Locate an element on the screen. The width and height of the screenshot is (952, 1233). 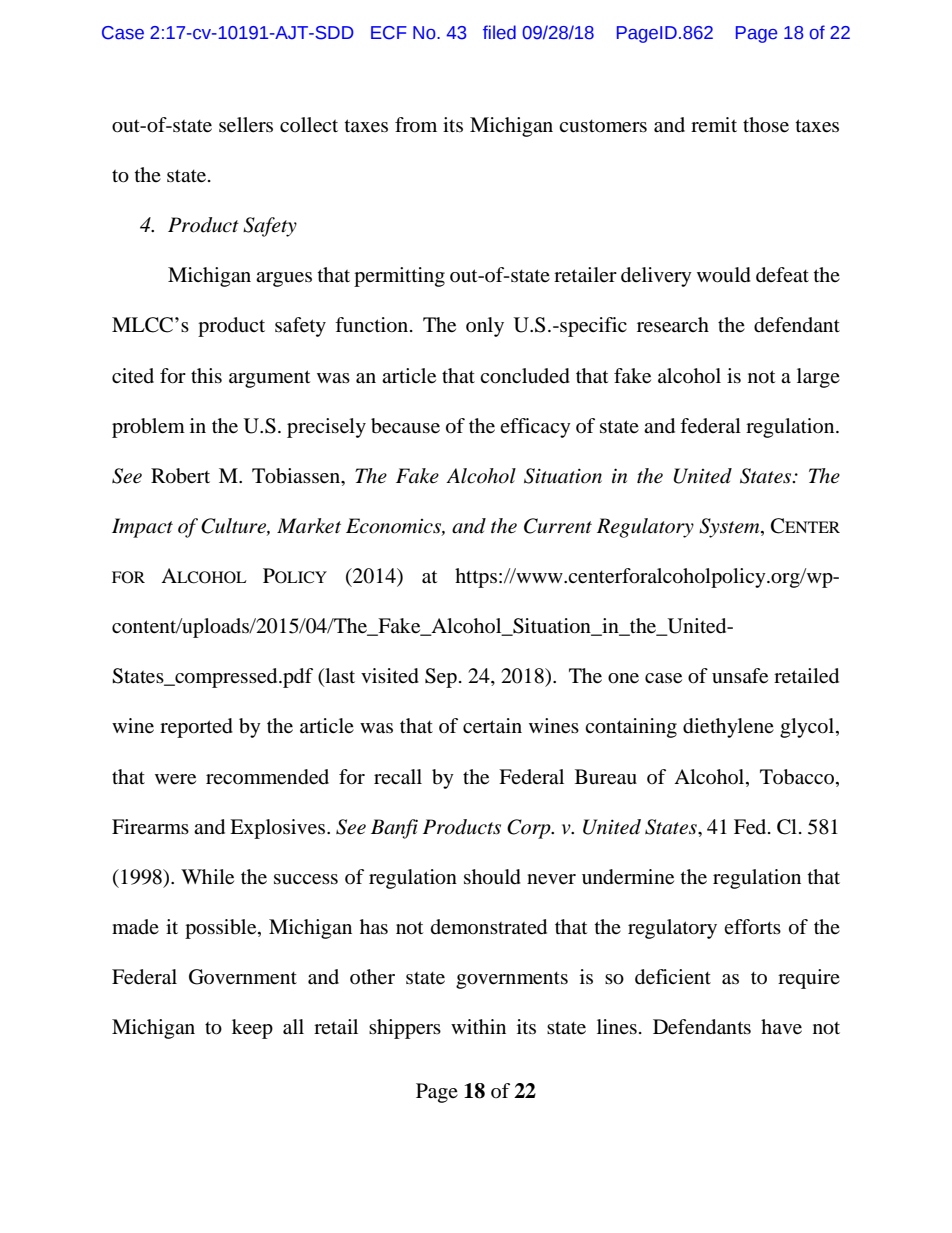
have is located at coordinates (781, 1027).
